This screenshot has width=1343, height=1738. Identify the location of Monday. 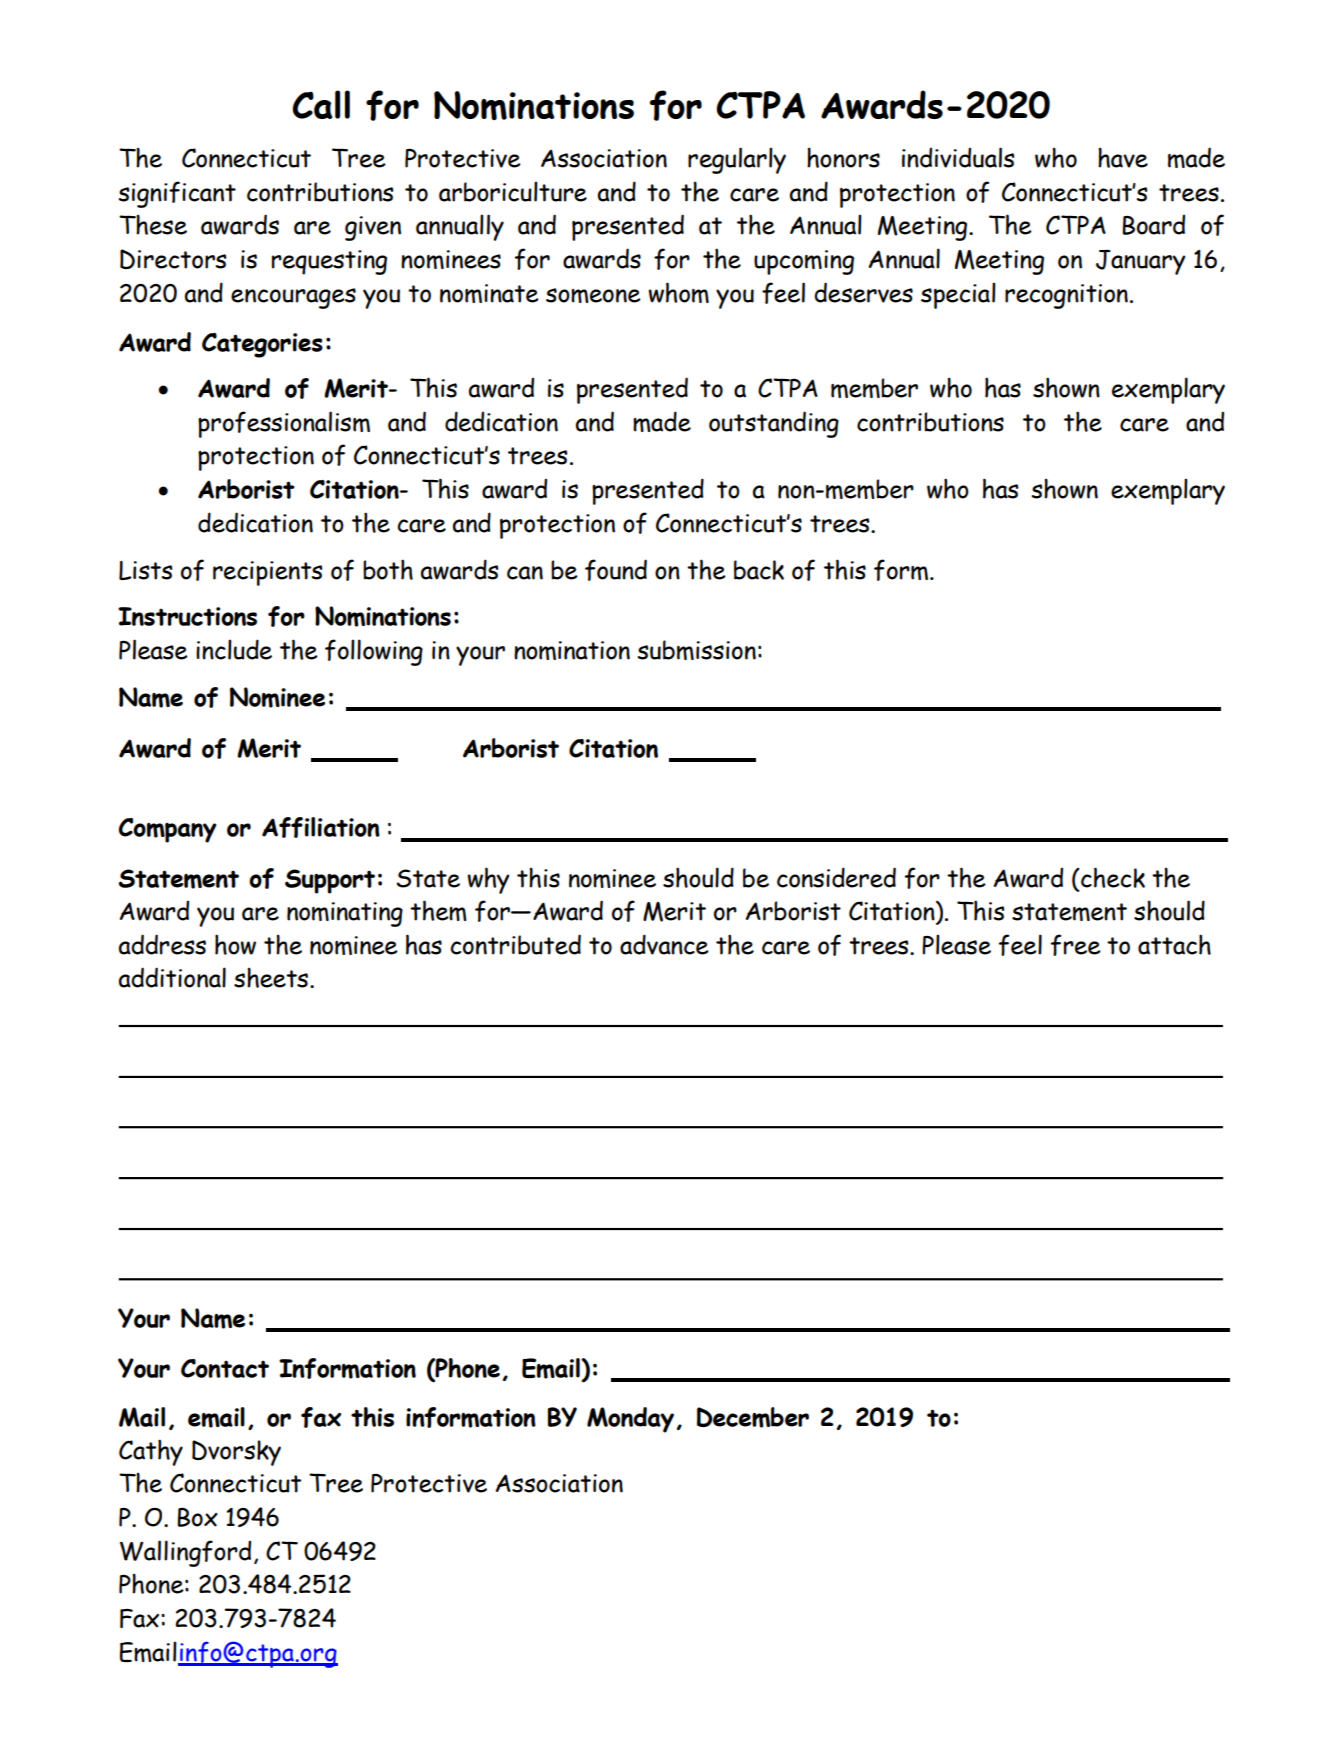
(630, 1420).
